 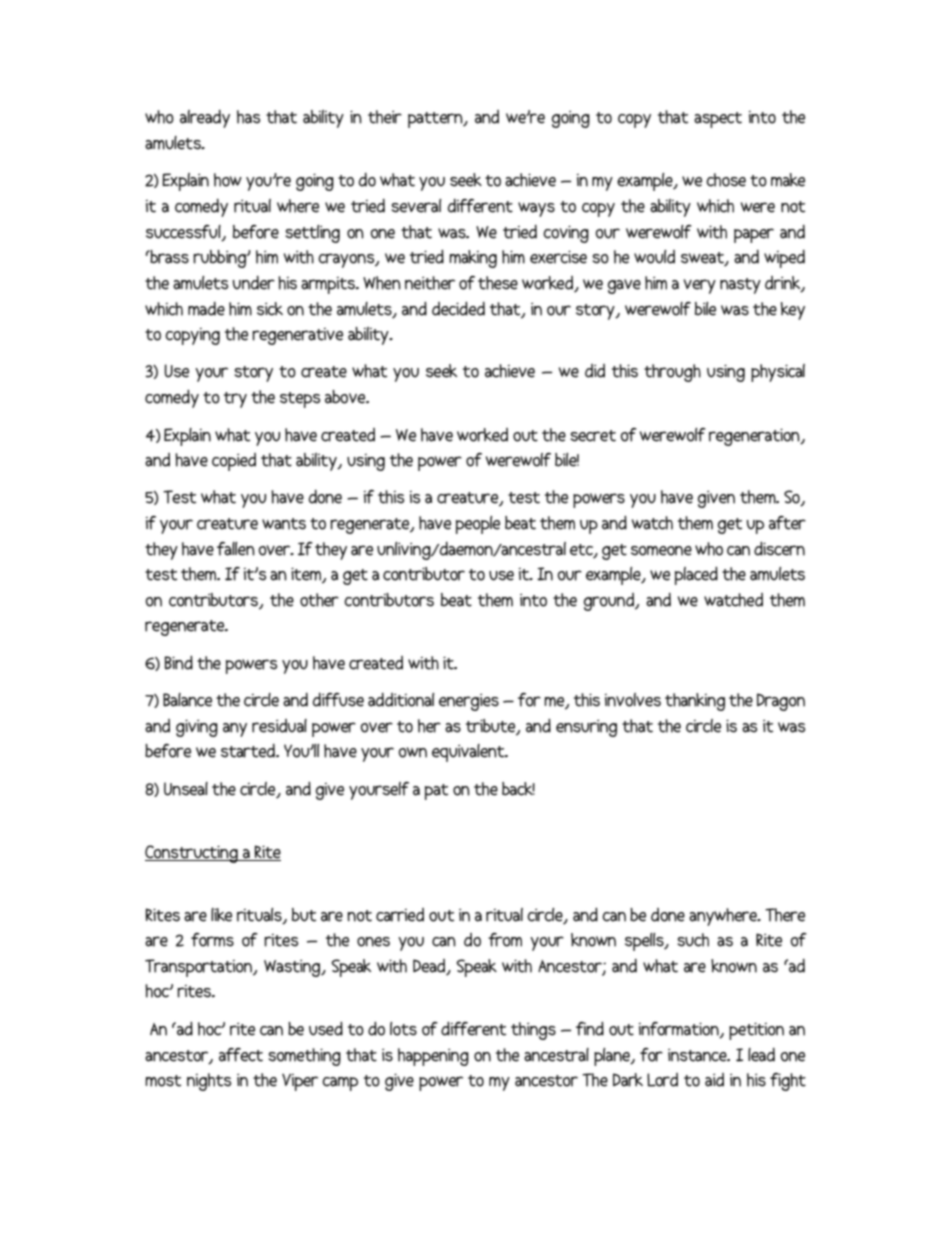 What do you see at coordinates (248, 117) in the page?
I see `has` at bounding box center [248, 117].
